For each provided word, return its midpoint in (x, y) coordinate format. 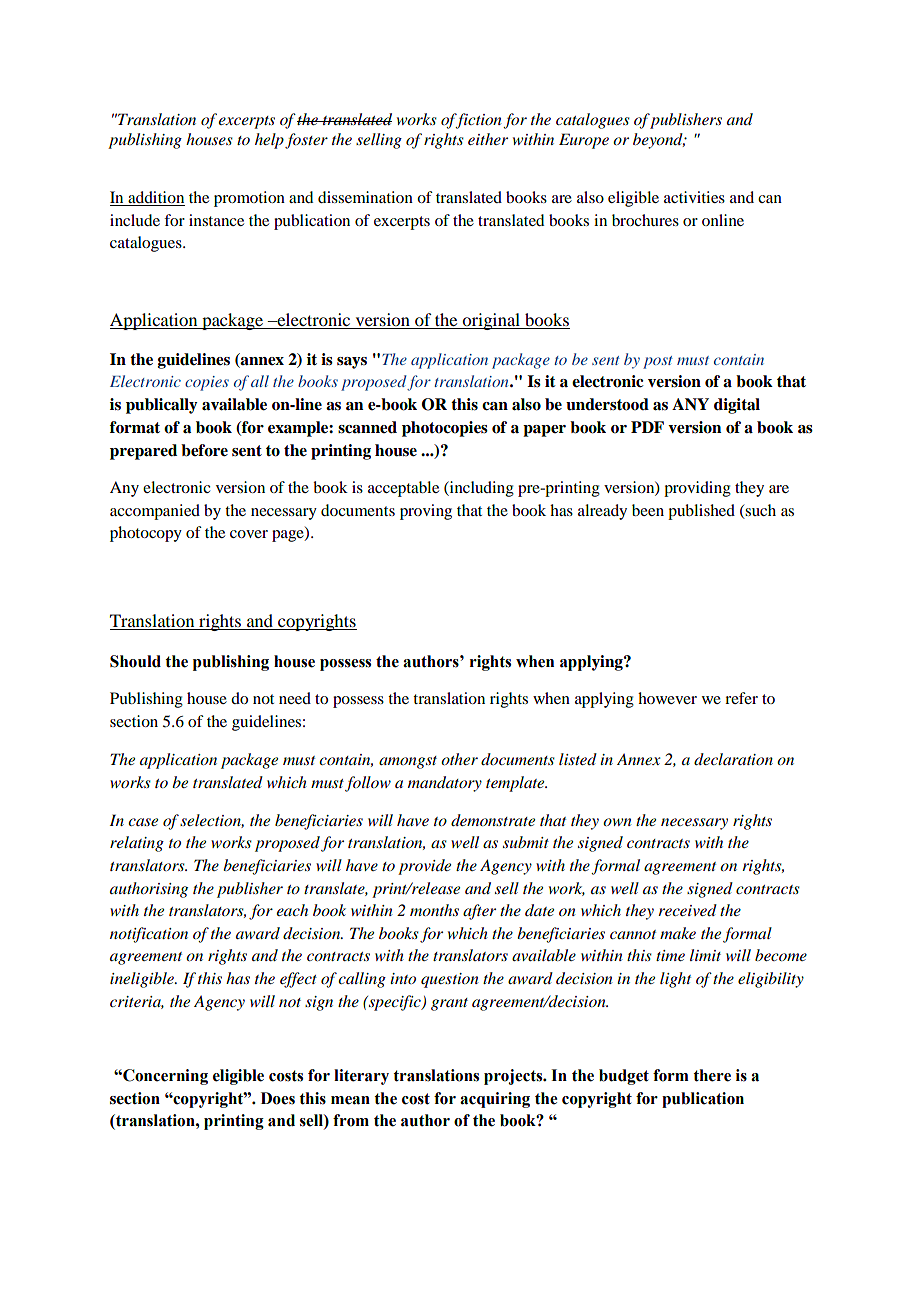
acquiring (495, 1100)
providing (697, 489)
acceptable (403, 489)
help (269, 141)
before (204, 450)
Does (278, 1098)
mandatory (445, 784)
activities (694, 197)
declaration (733, 759)
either (488, 139)
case (143, 822)
